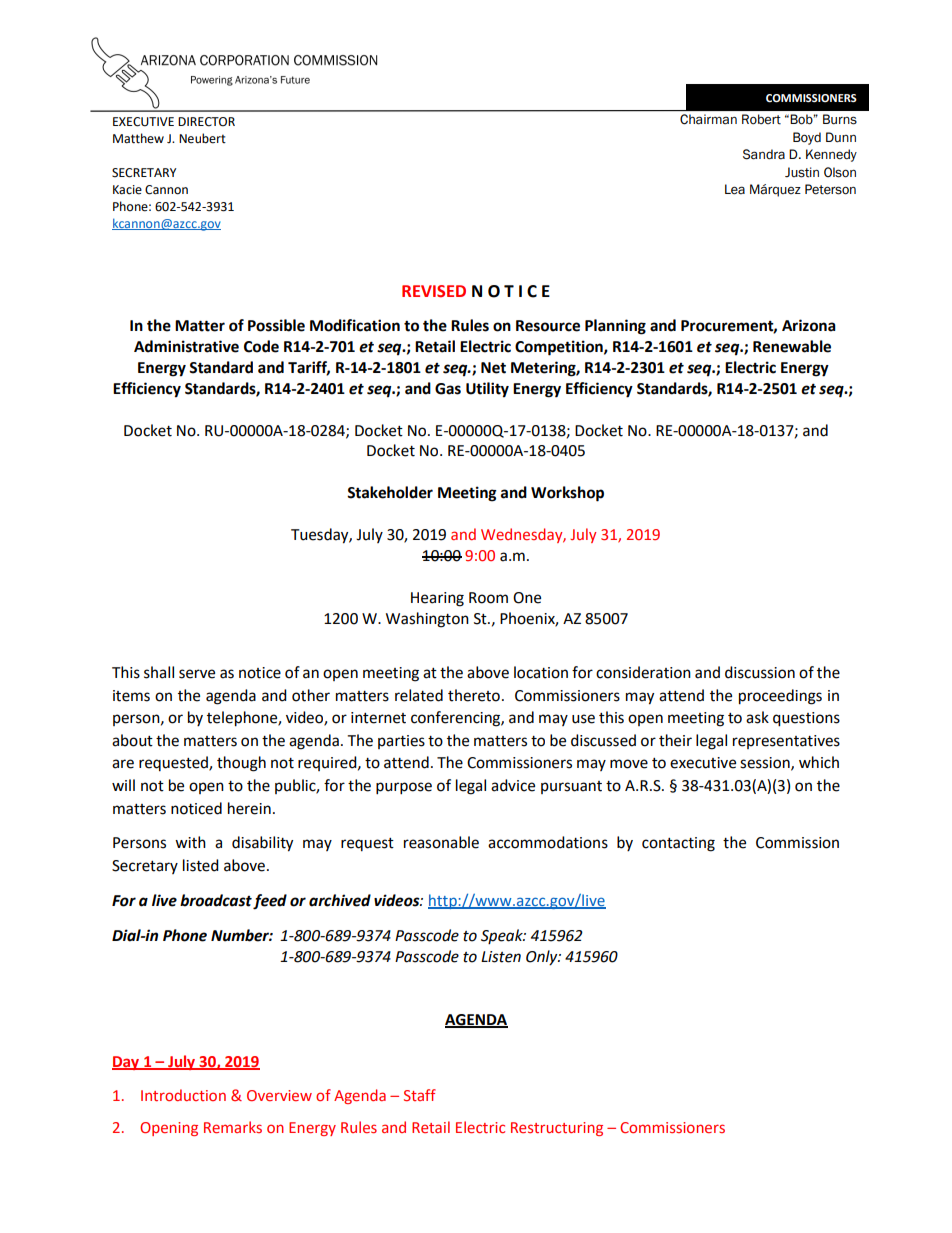  I want to click on REVISED, so click(434, 291).
